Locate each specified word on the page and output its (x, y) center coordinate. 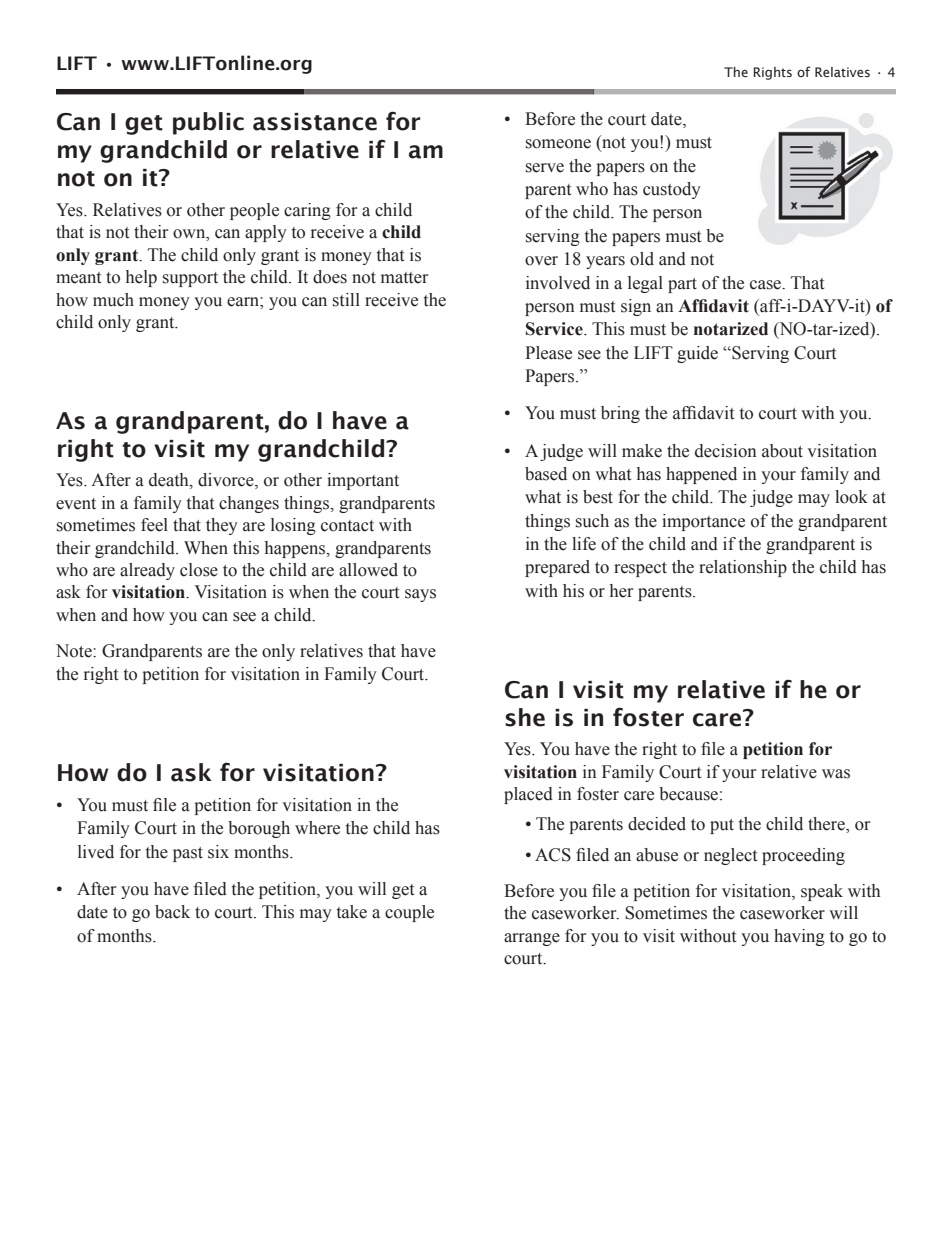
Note (75, 651)
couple (409, 913)
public (208, 123)
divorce (227, 481)
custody (672, 190)
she (525, 717)
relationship (743, 568)
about (782, 451)
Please (548, 353)
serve (545, 168)
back (172, 912)
